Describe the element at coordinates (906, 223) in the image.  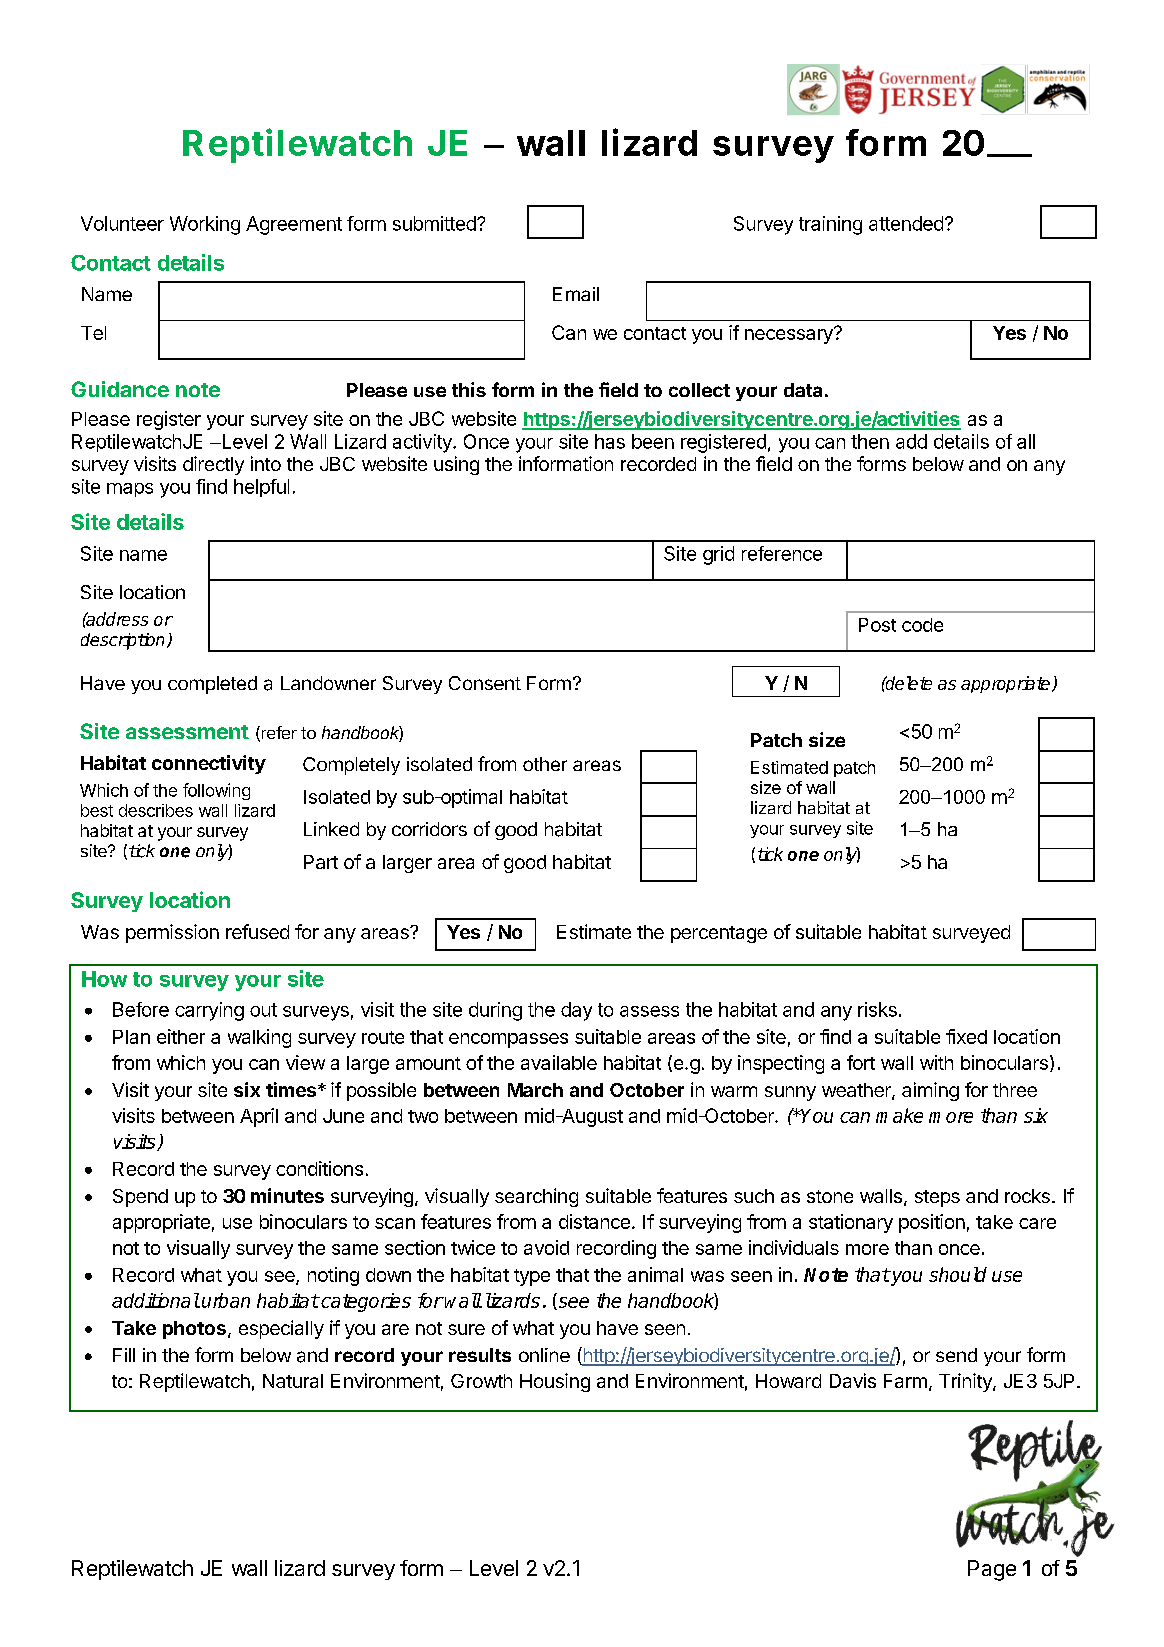
I see `attended` at that location.
